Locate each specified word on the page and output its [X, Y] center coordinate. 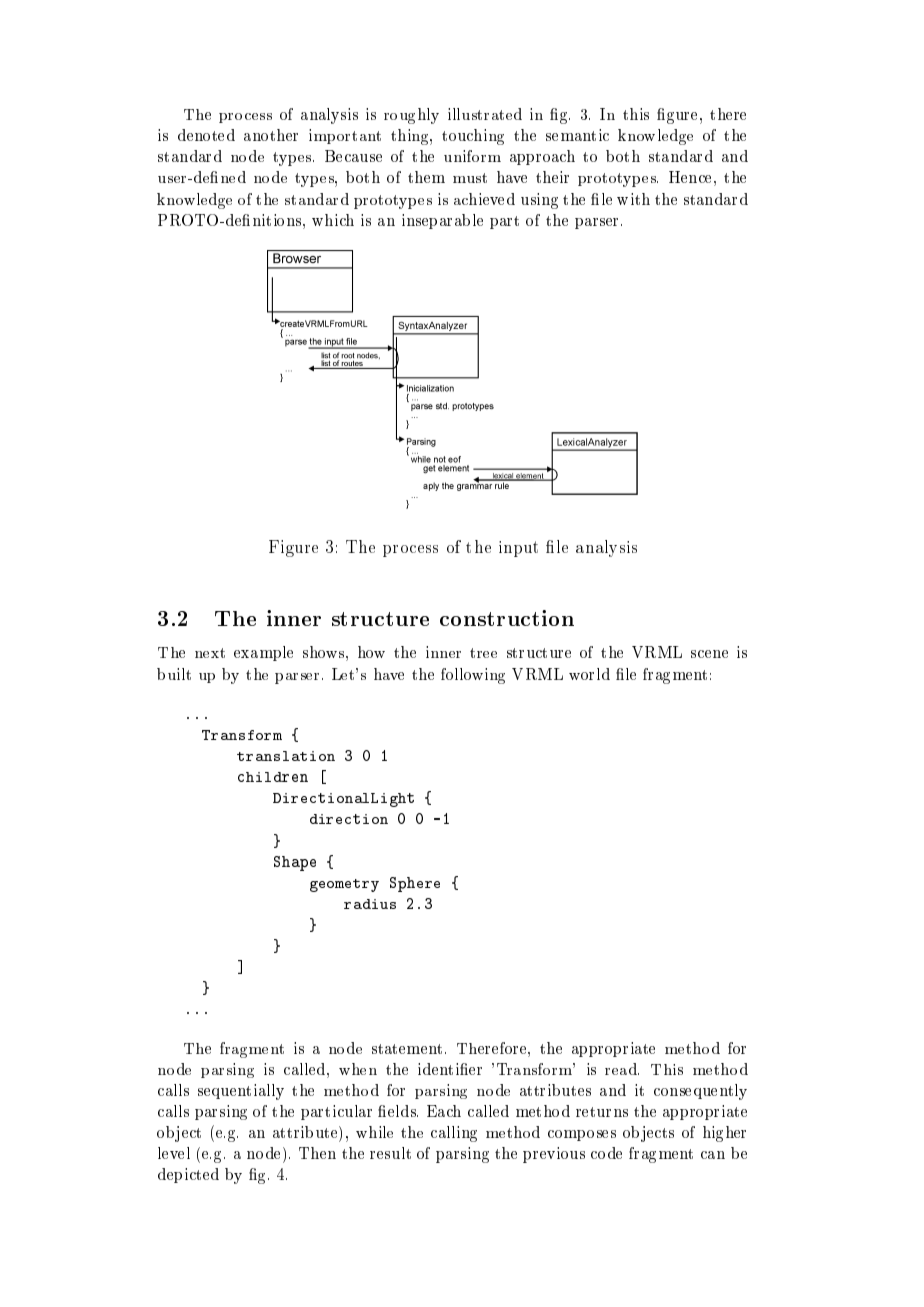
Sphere [415, 884]
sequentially [241, 1092]
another [271, 135]
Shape [295, 863]
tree [483, 653]
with [633, 199]
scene [709, 654]
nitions [278, 220]
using [539, 201]
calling [454, 1134]
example [263, 653]
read [622, 1069]
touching [473, 137]
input [518, 549]
